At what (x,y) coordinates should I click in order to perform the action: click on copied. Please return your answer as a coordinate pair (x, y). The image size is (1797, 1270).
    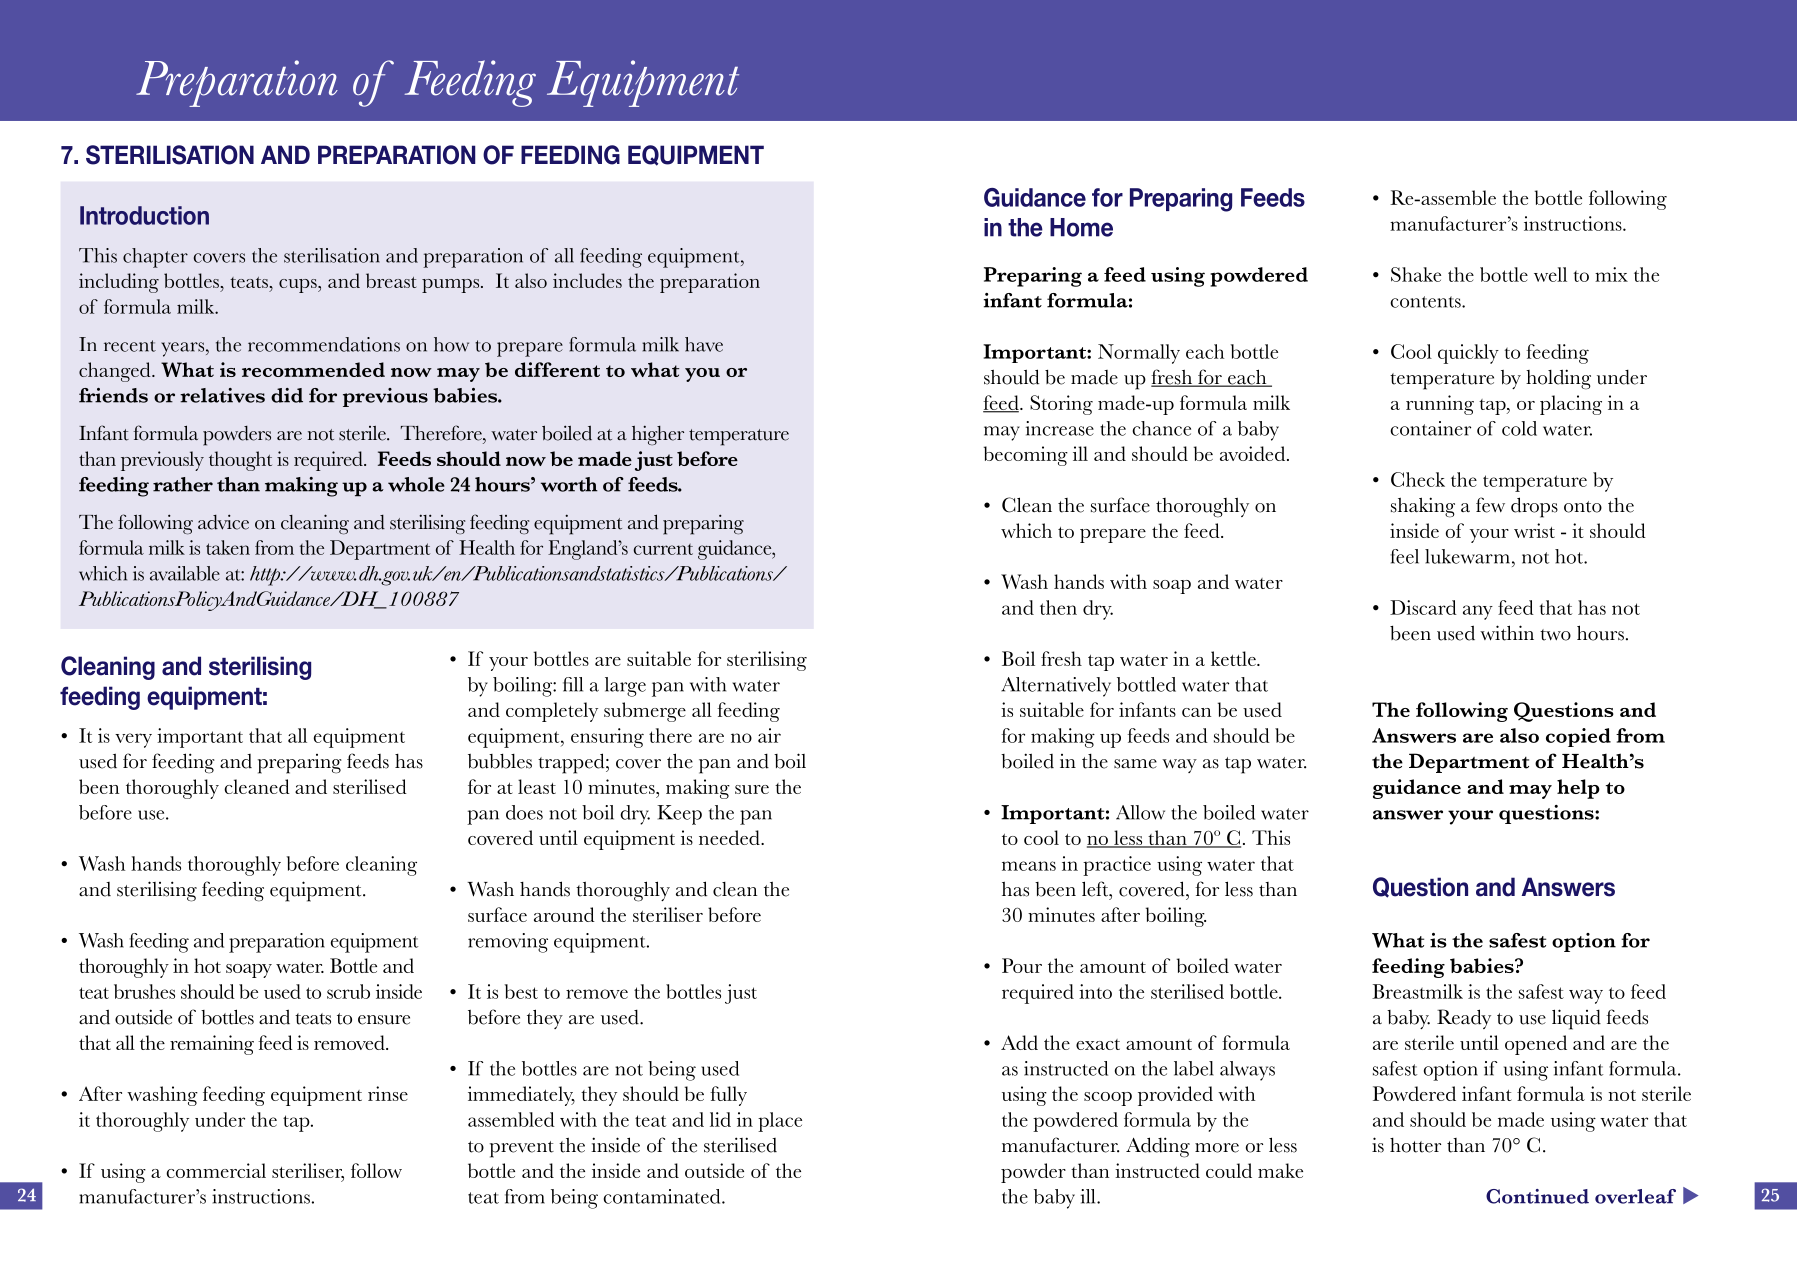
    Looking at the image, I should click on (1578, 737).
